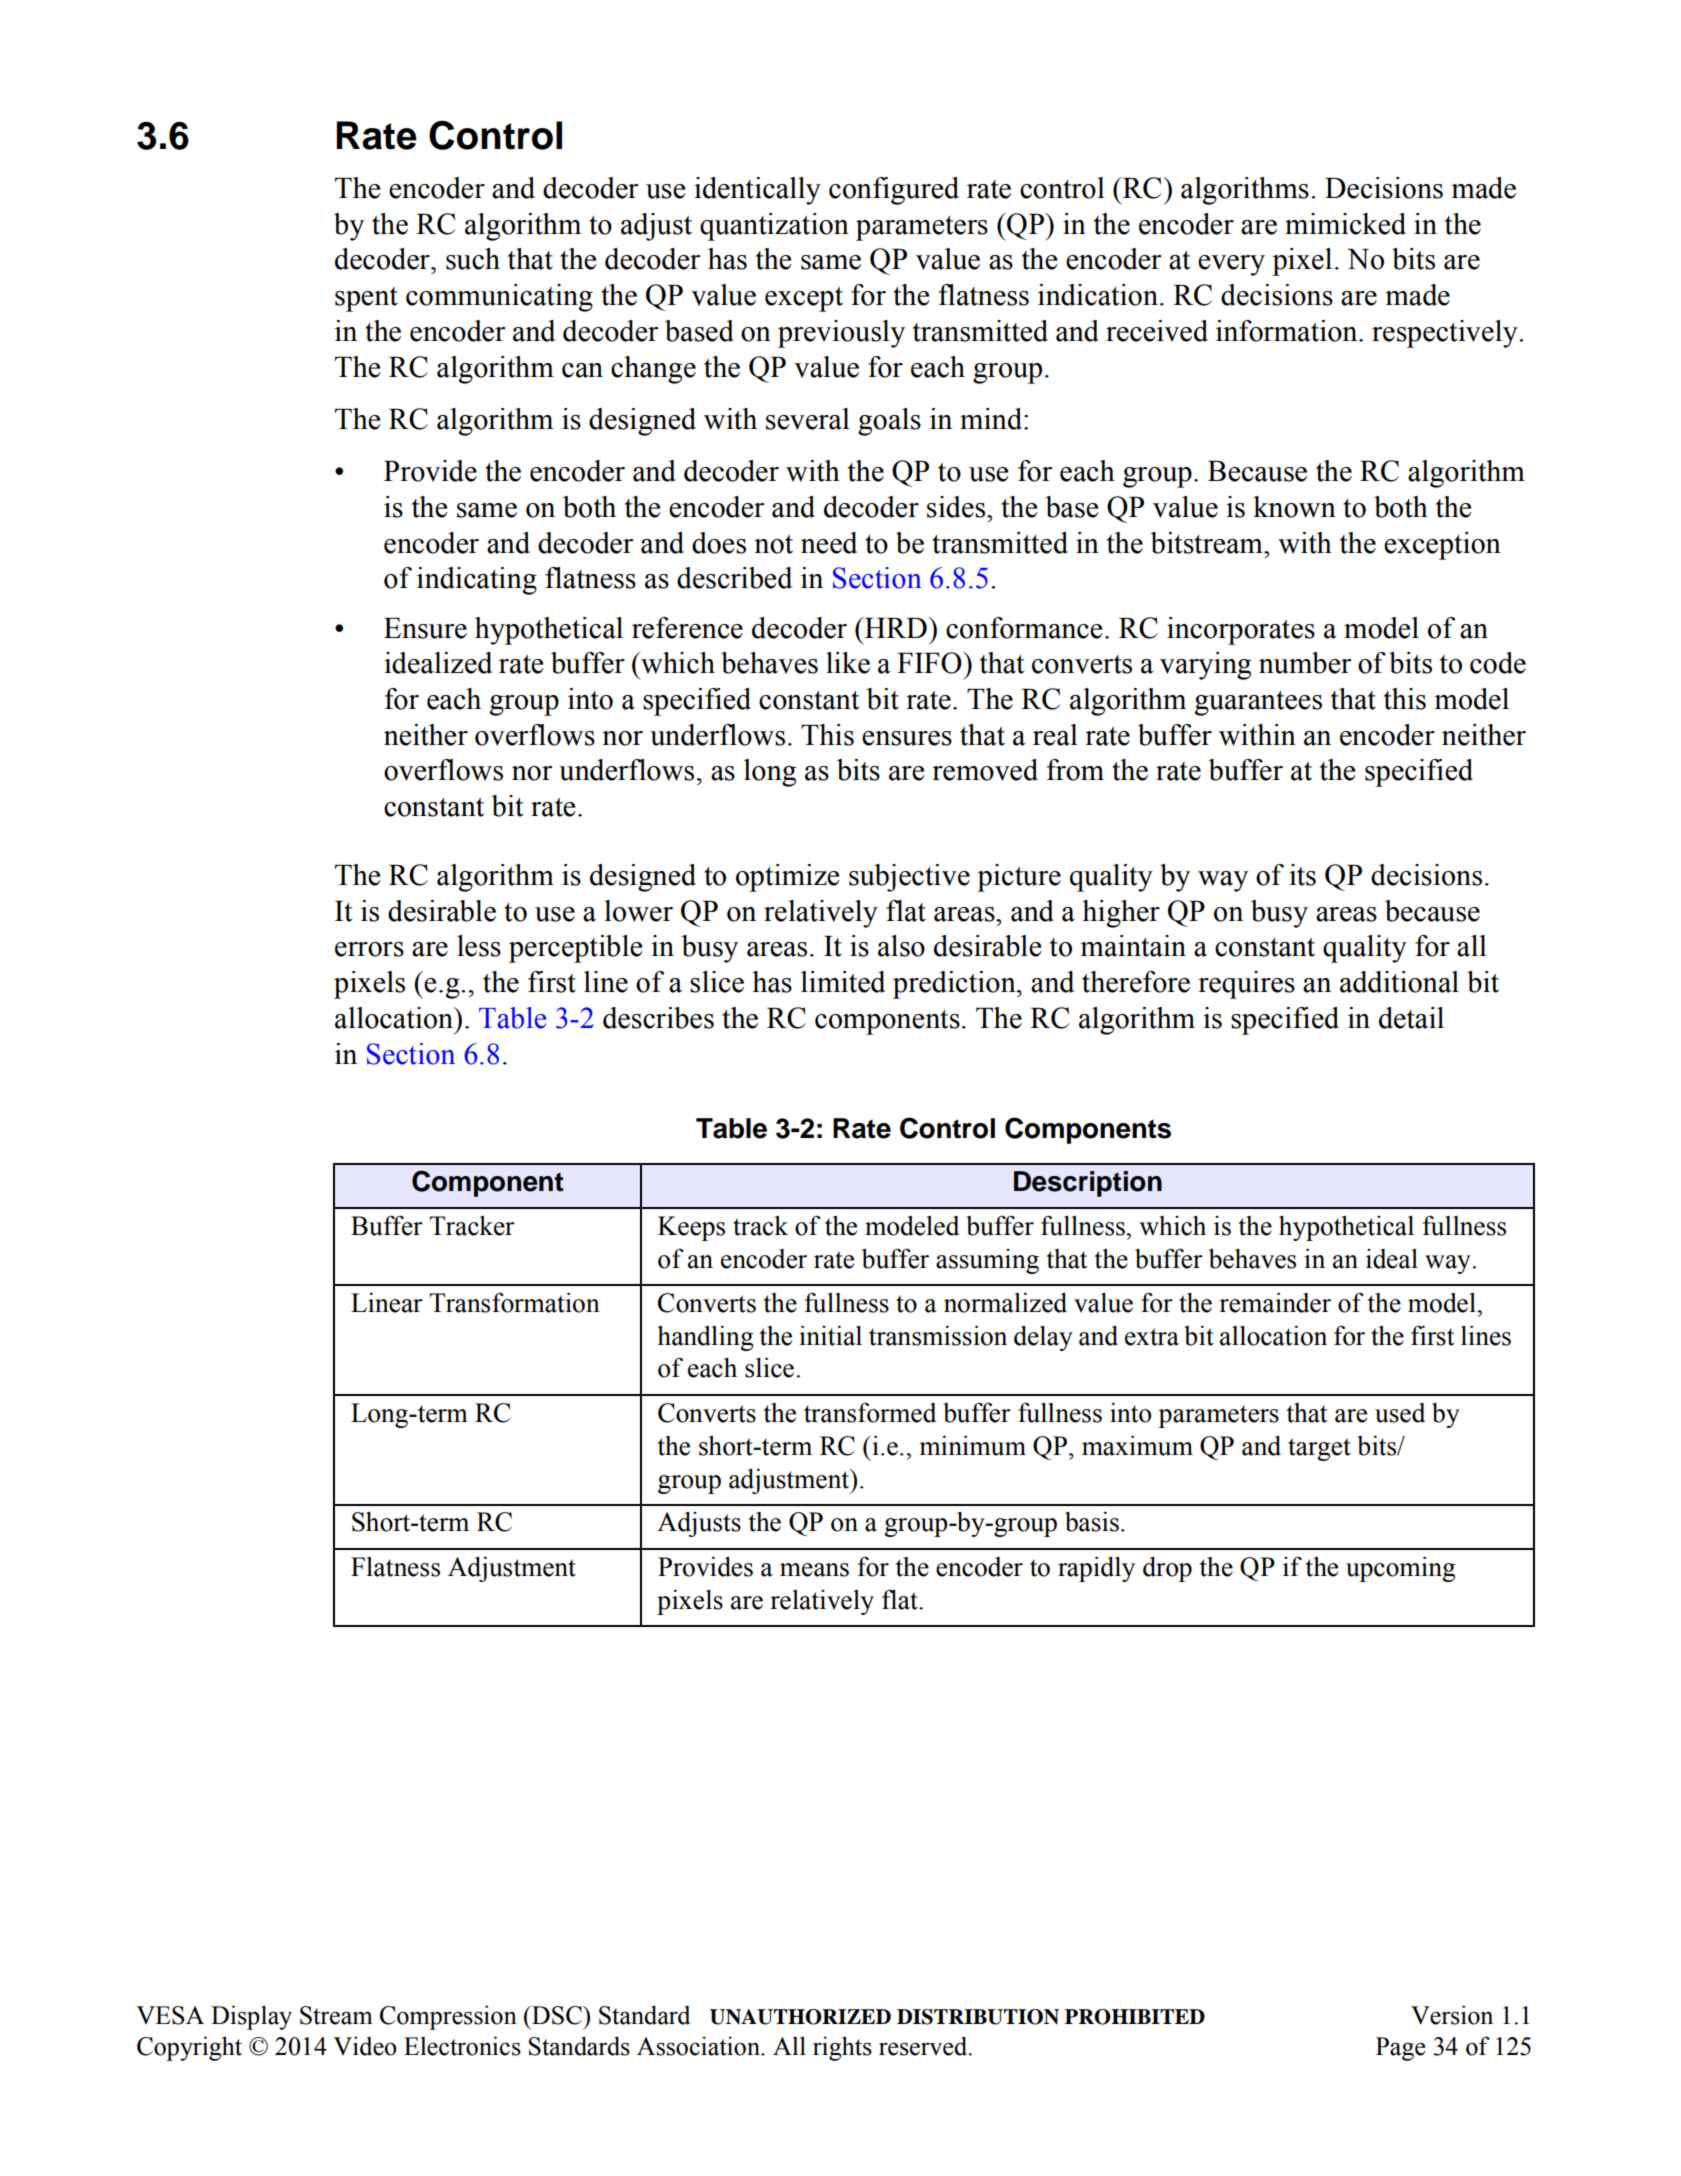 The image size is (1681, 2176). I want to click on errors, so click(369, 949).
